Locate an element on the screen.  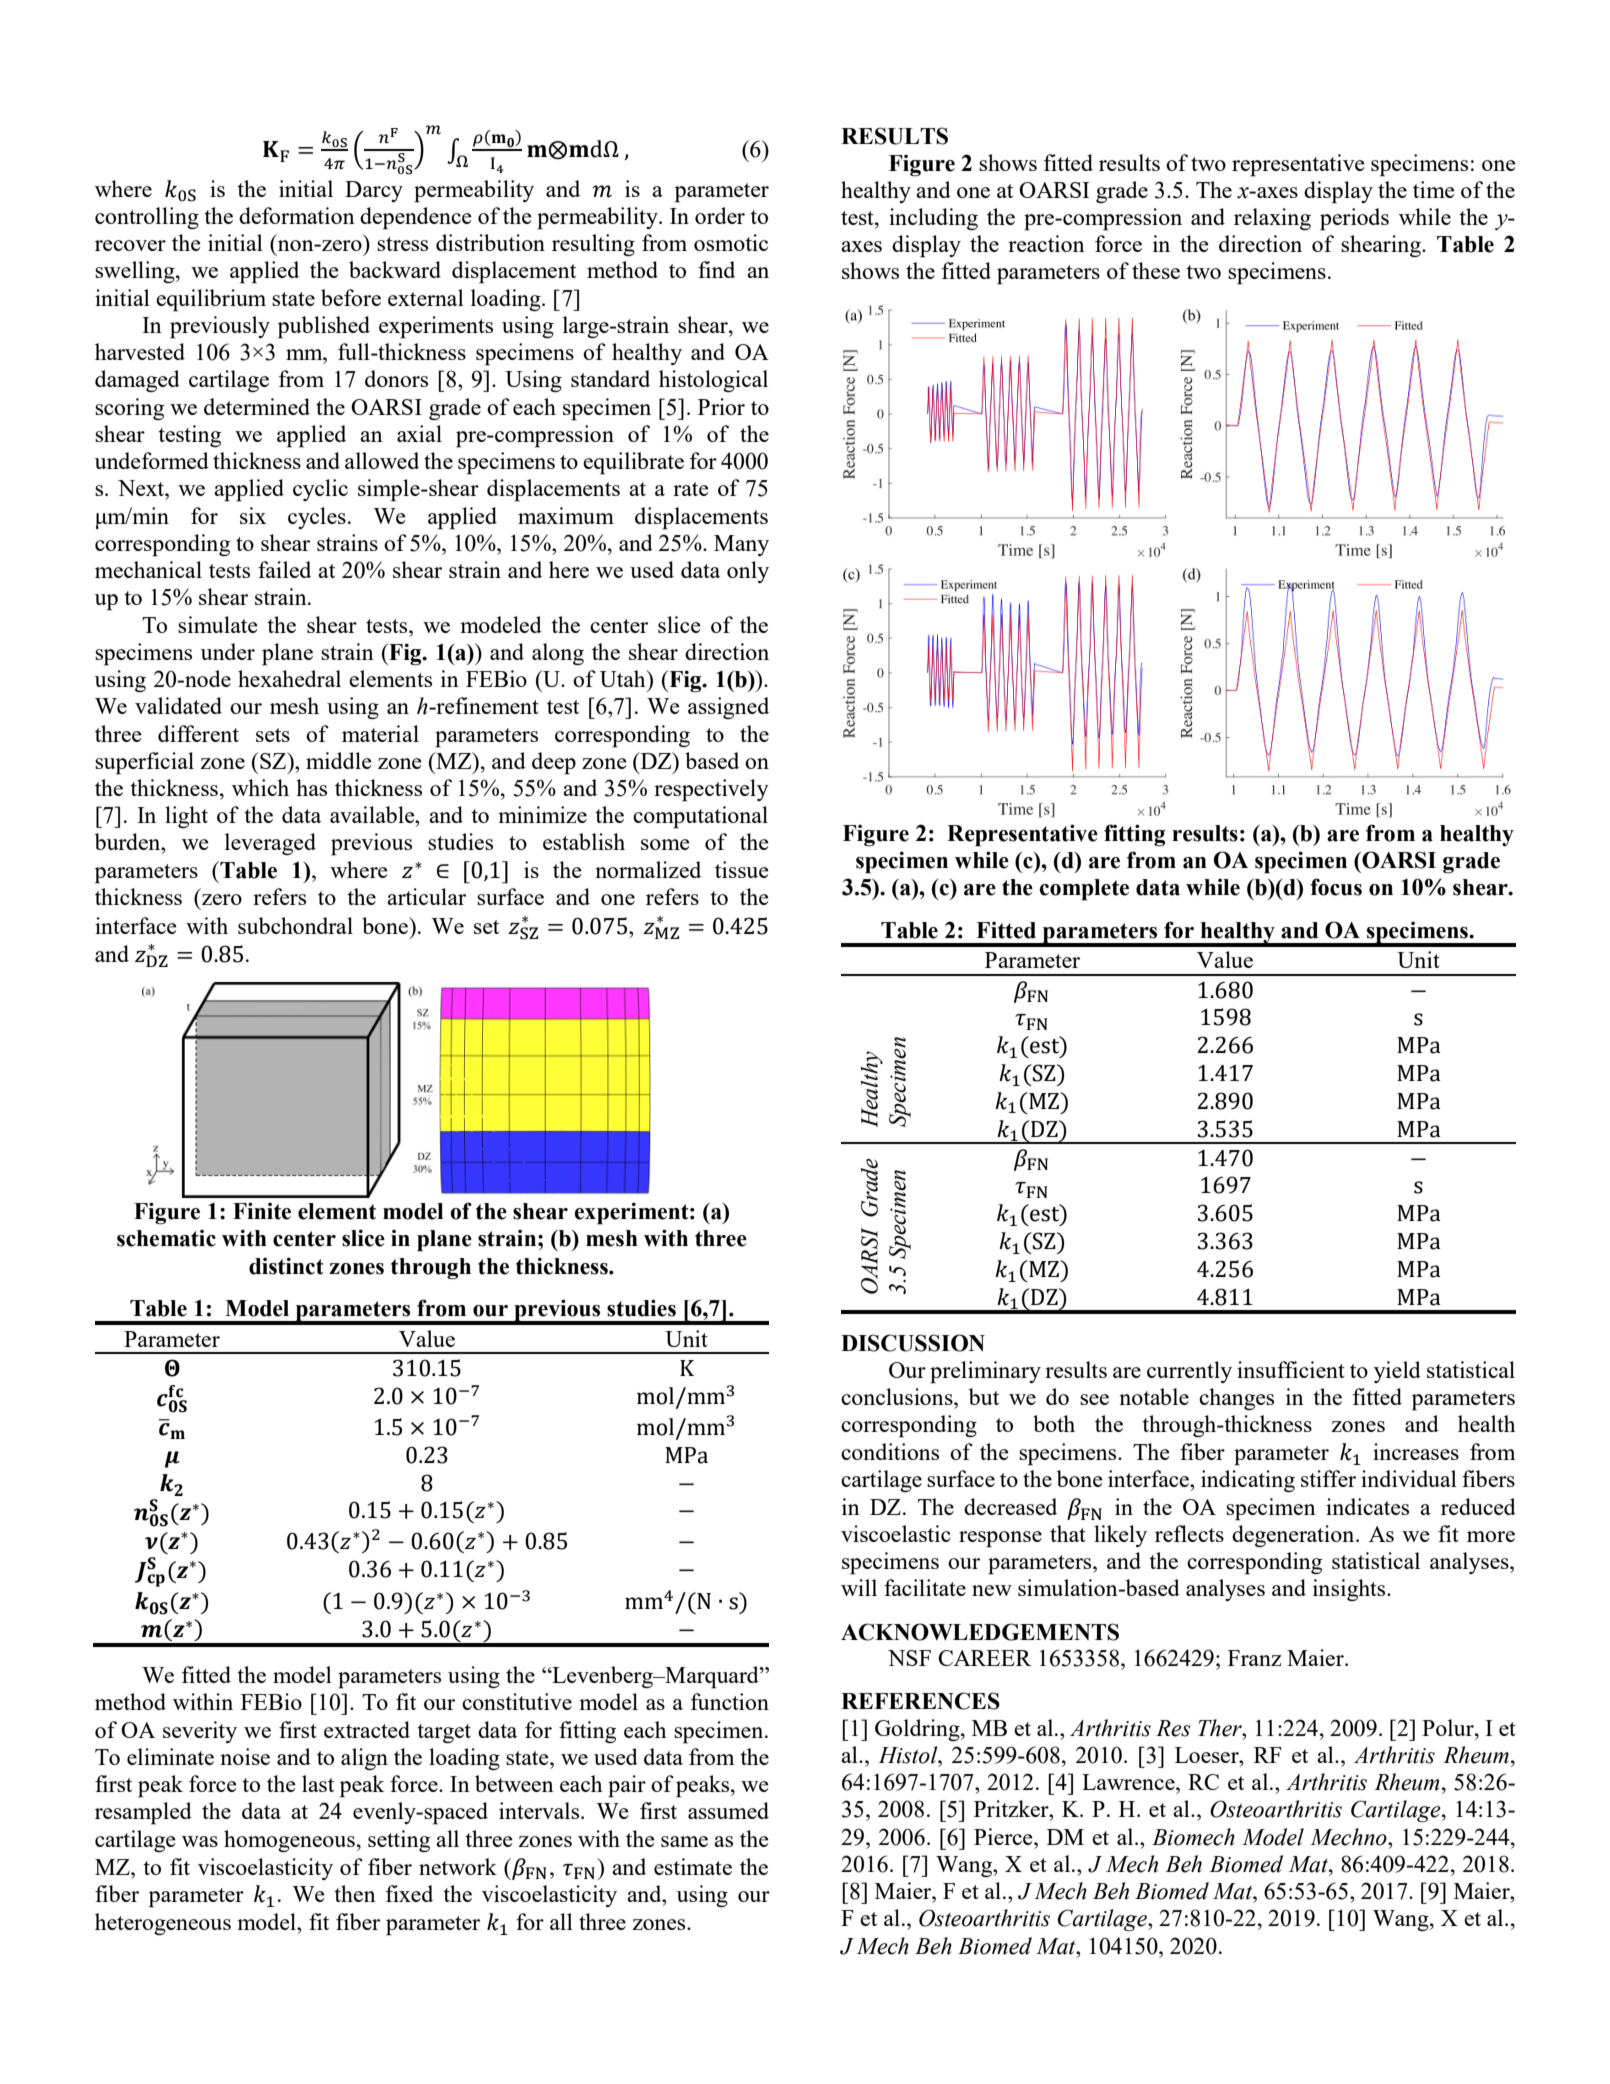
insufficient is located at coordinates (1291, 1369).
